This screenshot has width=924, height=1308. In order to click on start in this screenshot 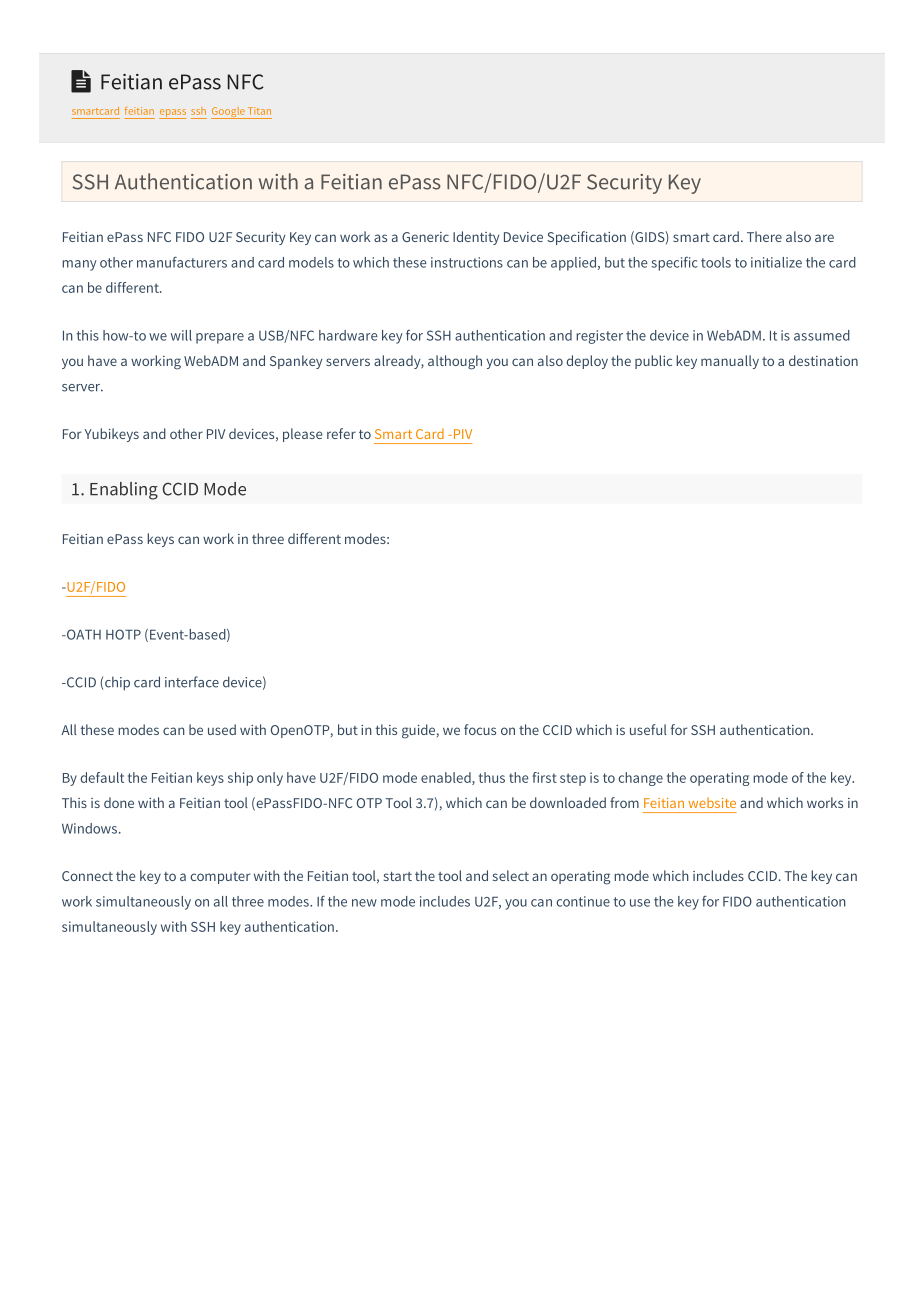, I will do `click(398, 876)`.
